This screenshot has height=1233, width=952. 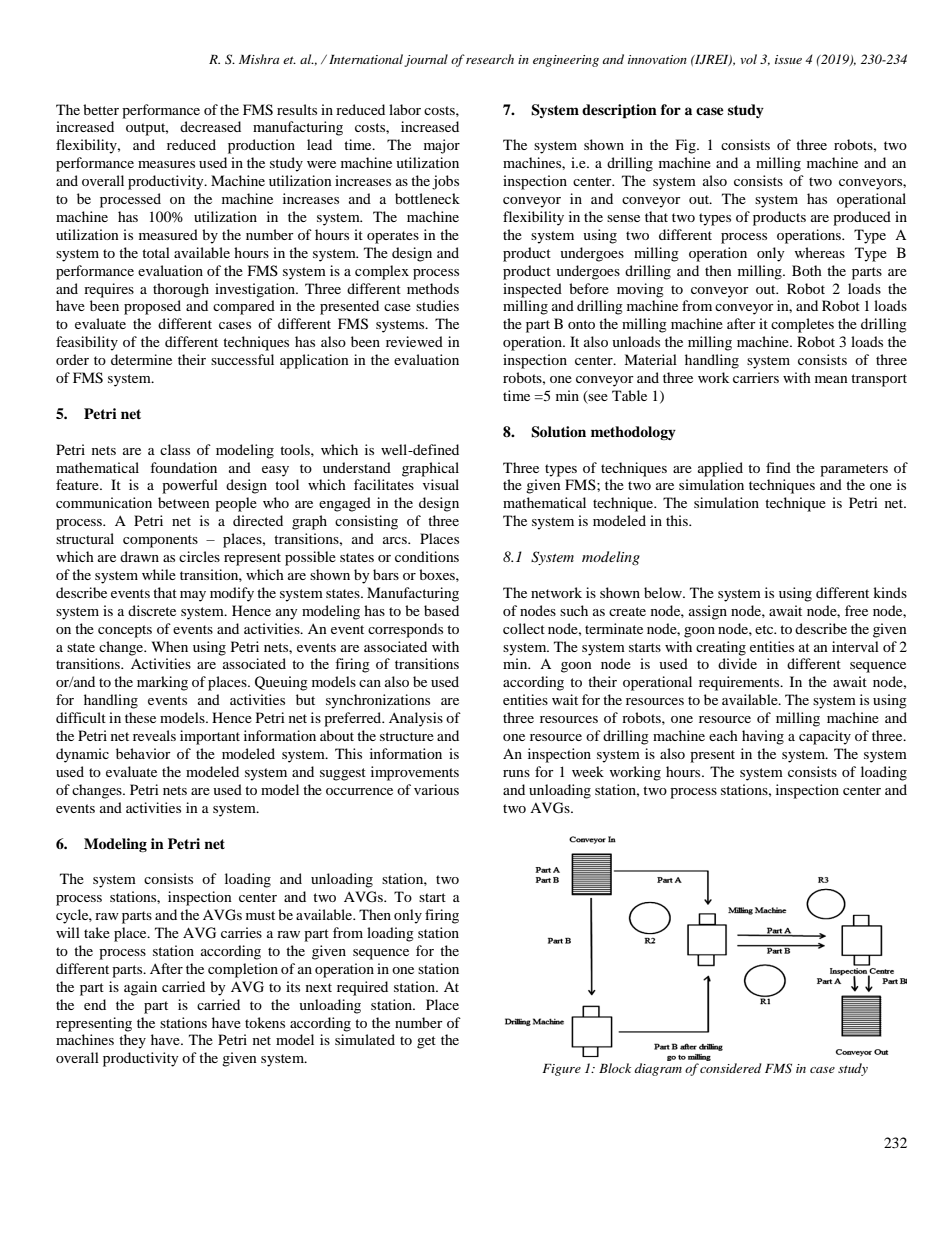 I want to click on better, so click(x=101, y=109).
